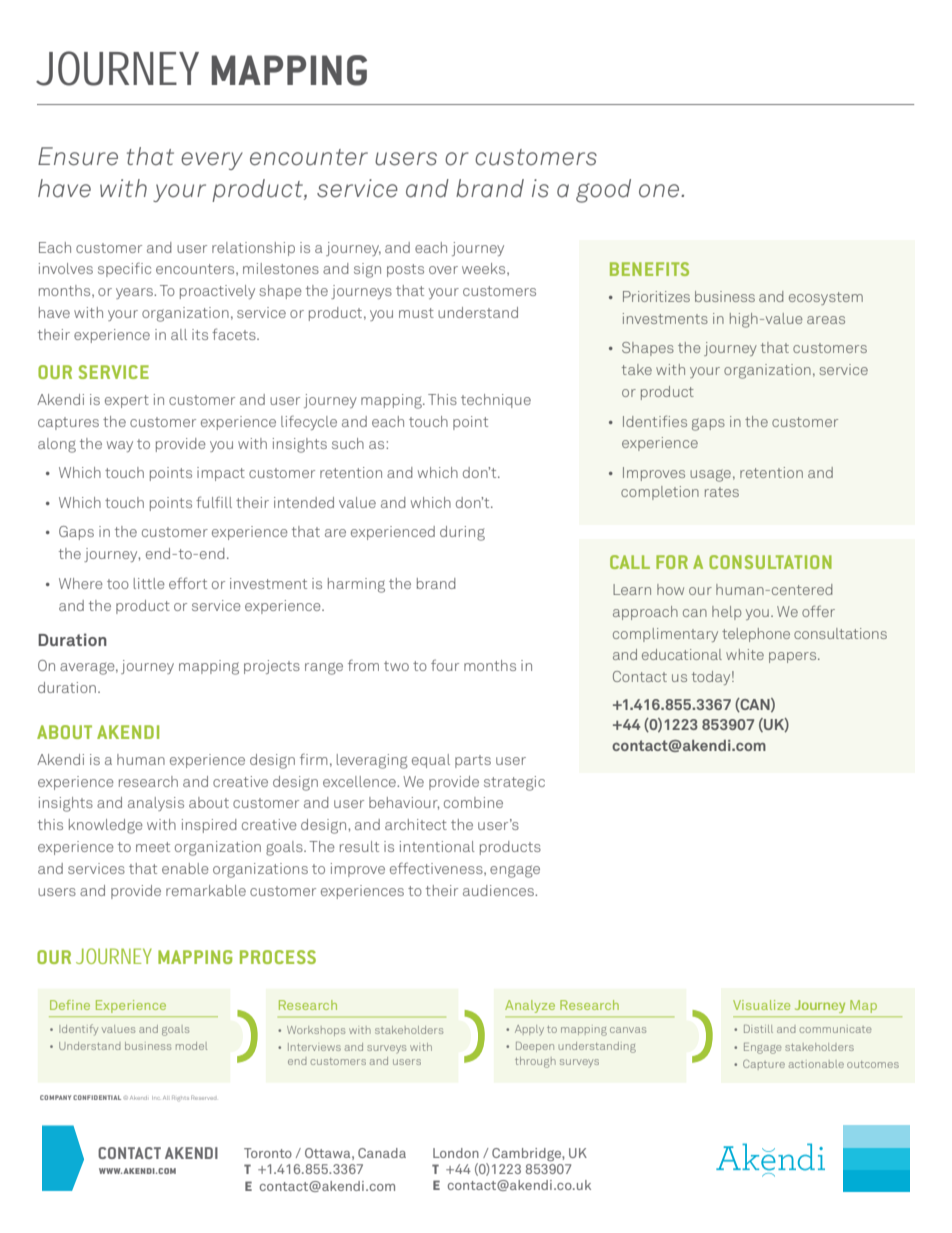  Describe the element at coordinates (127, 401) in the screenshot. I see `expert` at that location.
